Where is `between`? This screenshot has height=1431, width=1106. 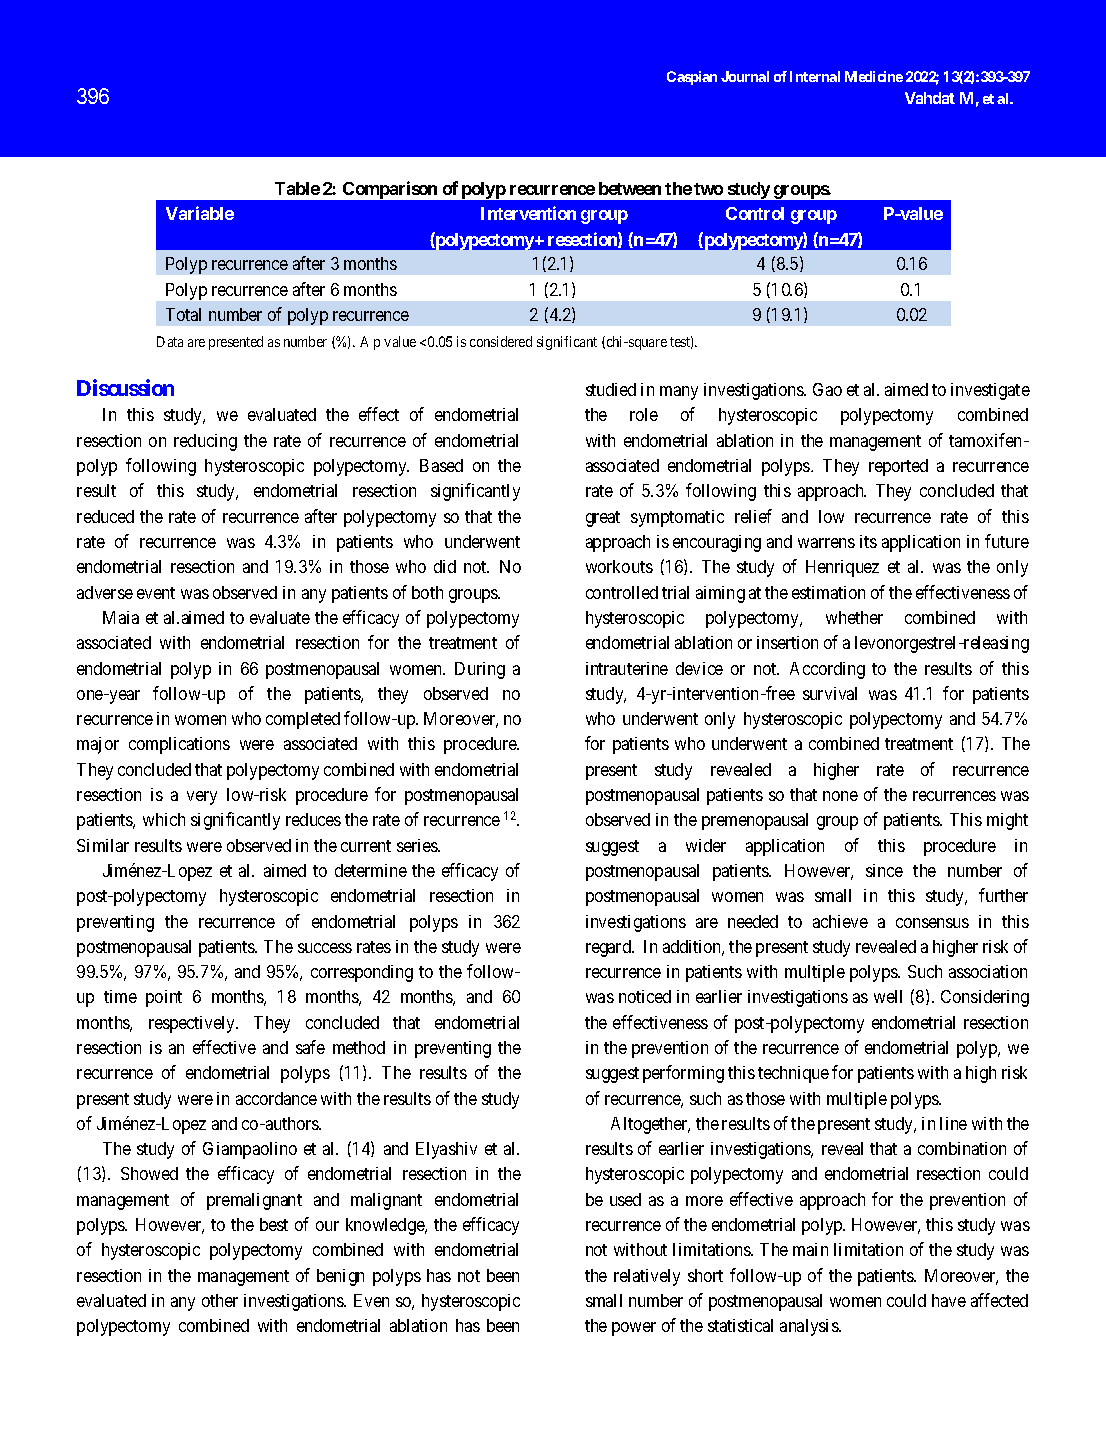 between is located at coordinates (630, 188).
